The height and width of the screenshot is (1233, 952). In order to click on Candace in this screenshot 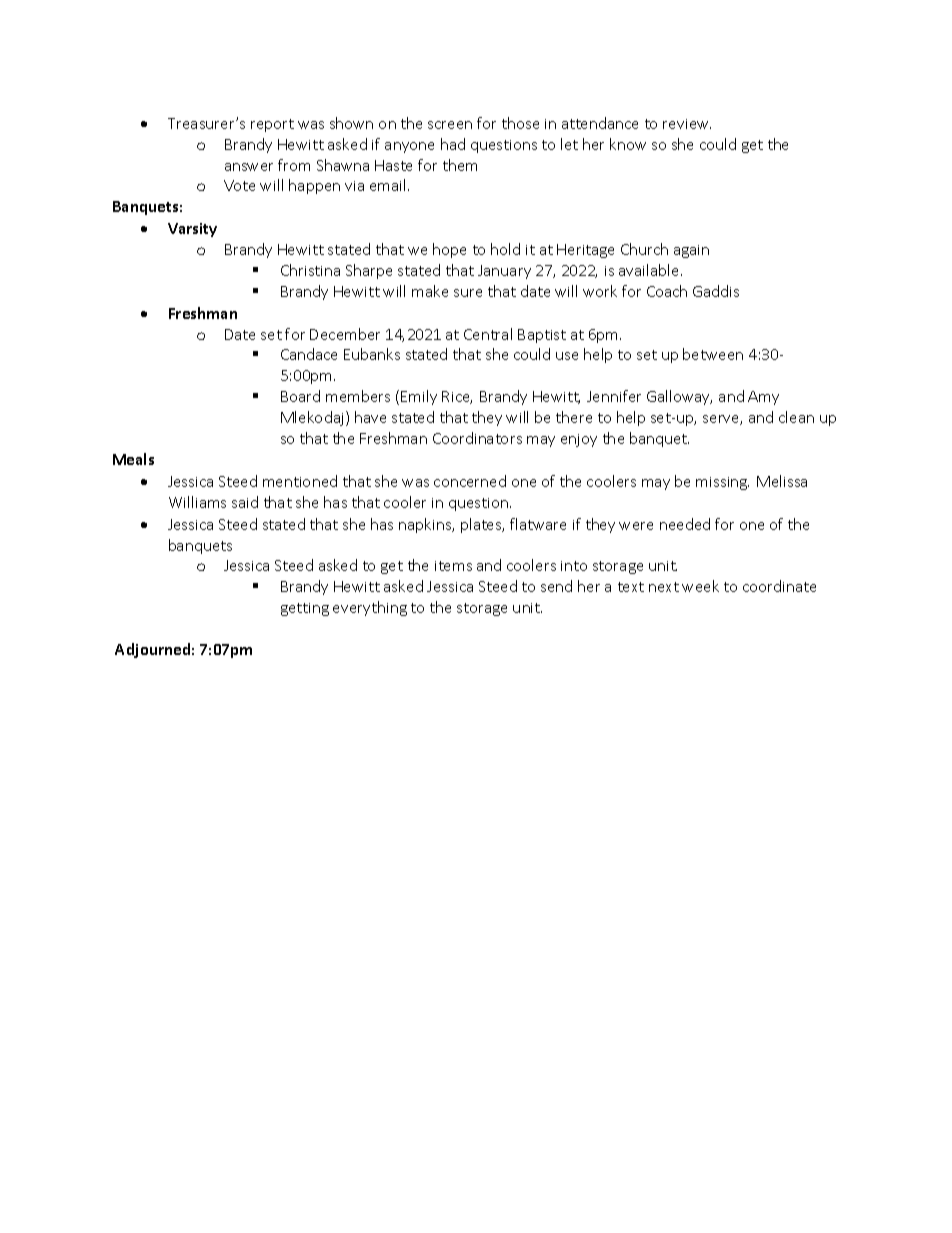, I will do `click(309, 354)`.
